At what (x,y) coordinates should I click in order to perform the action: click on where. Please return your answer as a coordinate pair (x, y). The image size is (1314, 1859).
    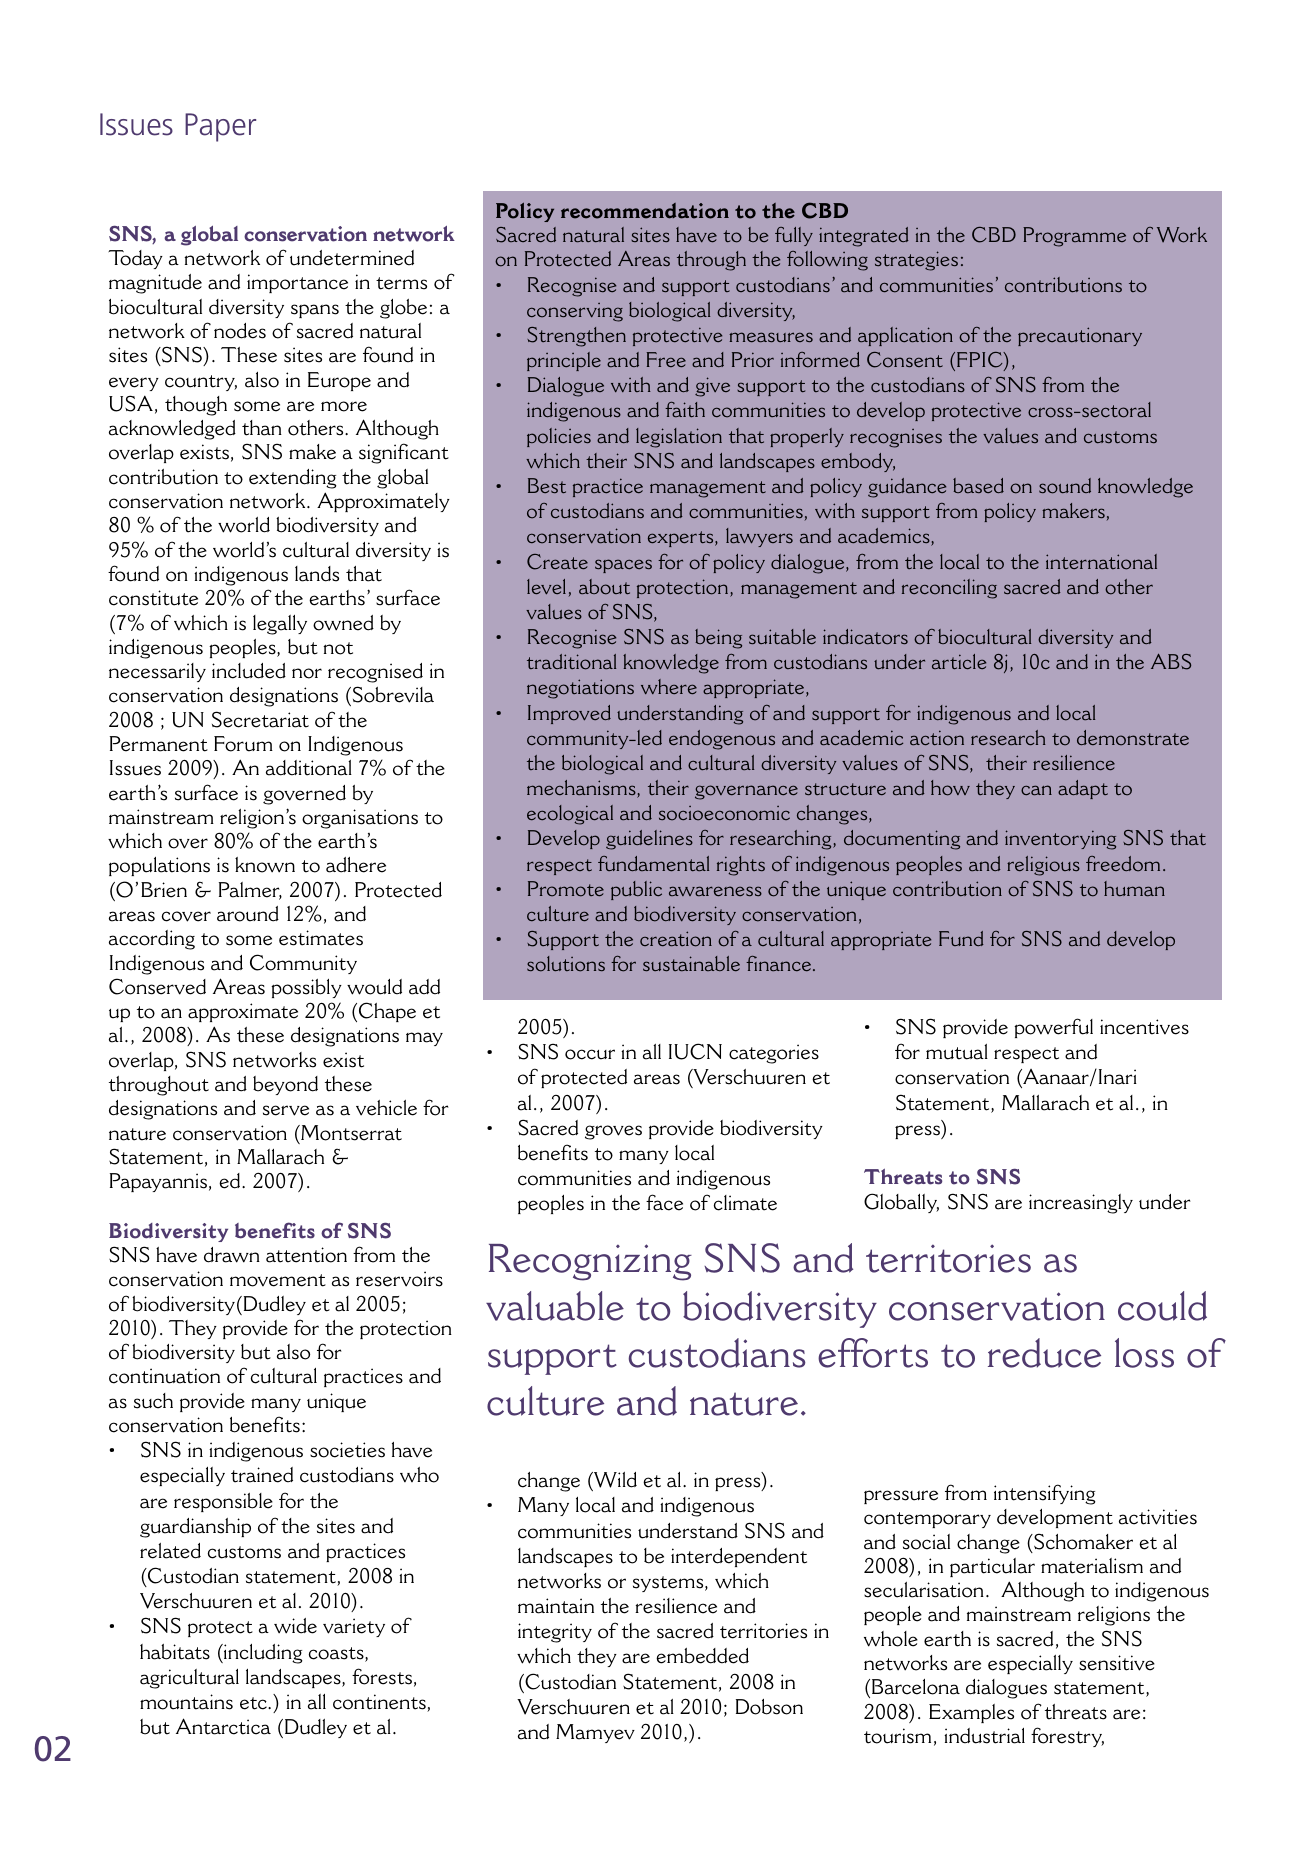
    Looking at the image, I should click on (669, 686).
